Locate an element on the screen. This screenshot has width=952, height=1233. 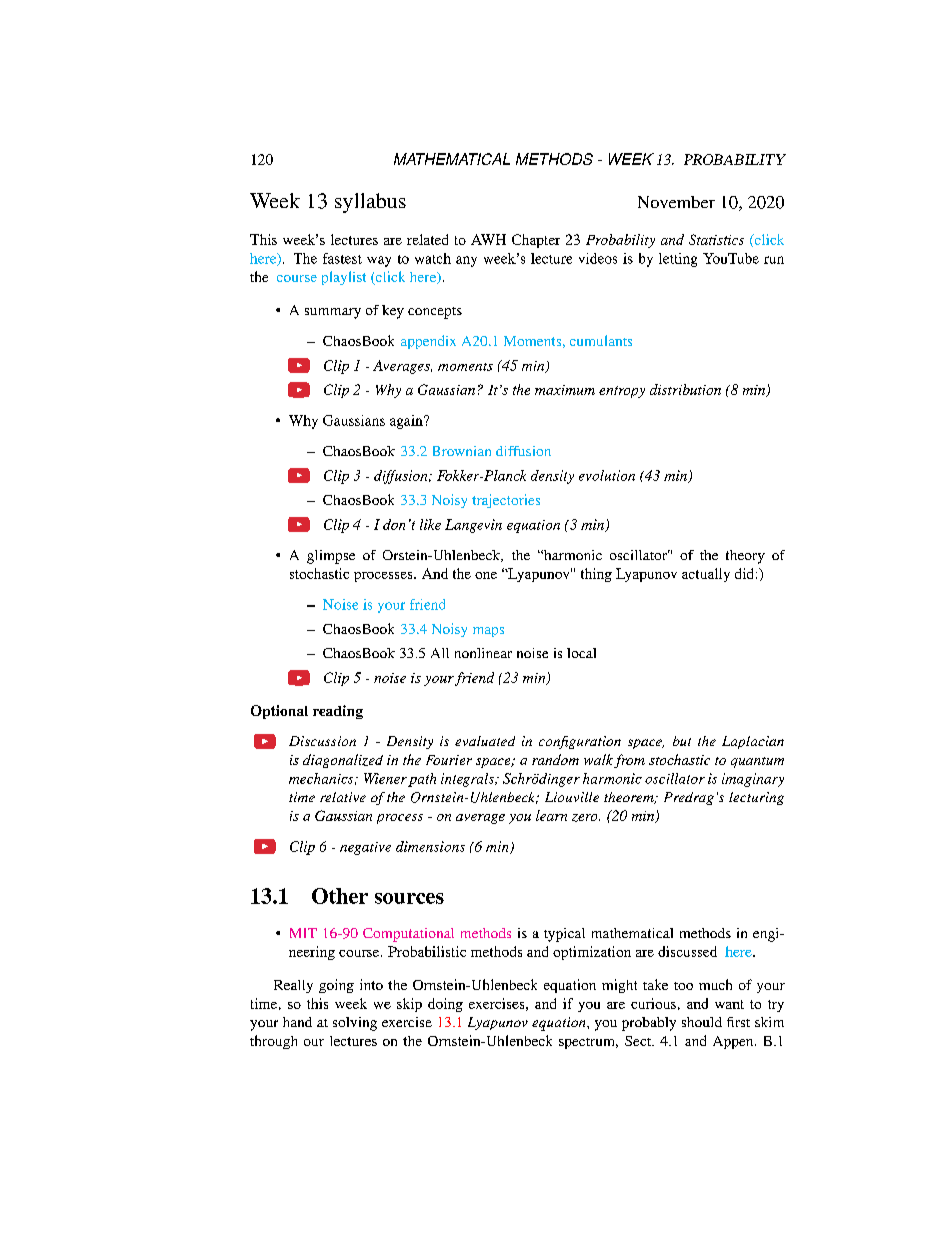
learn is located at coordinates (551, 815).
